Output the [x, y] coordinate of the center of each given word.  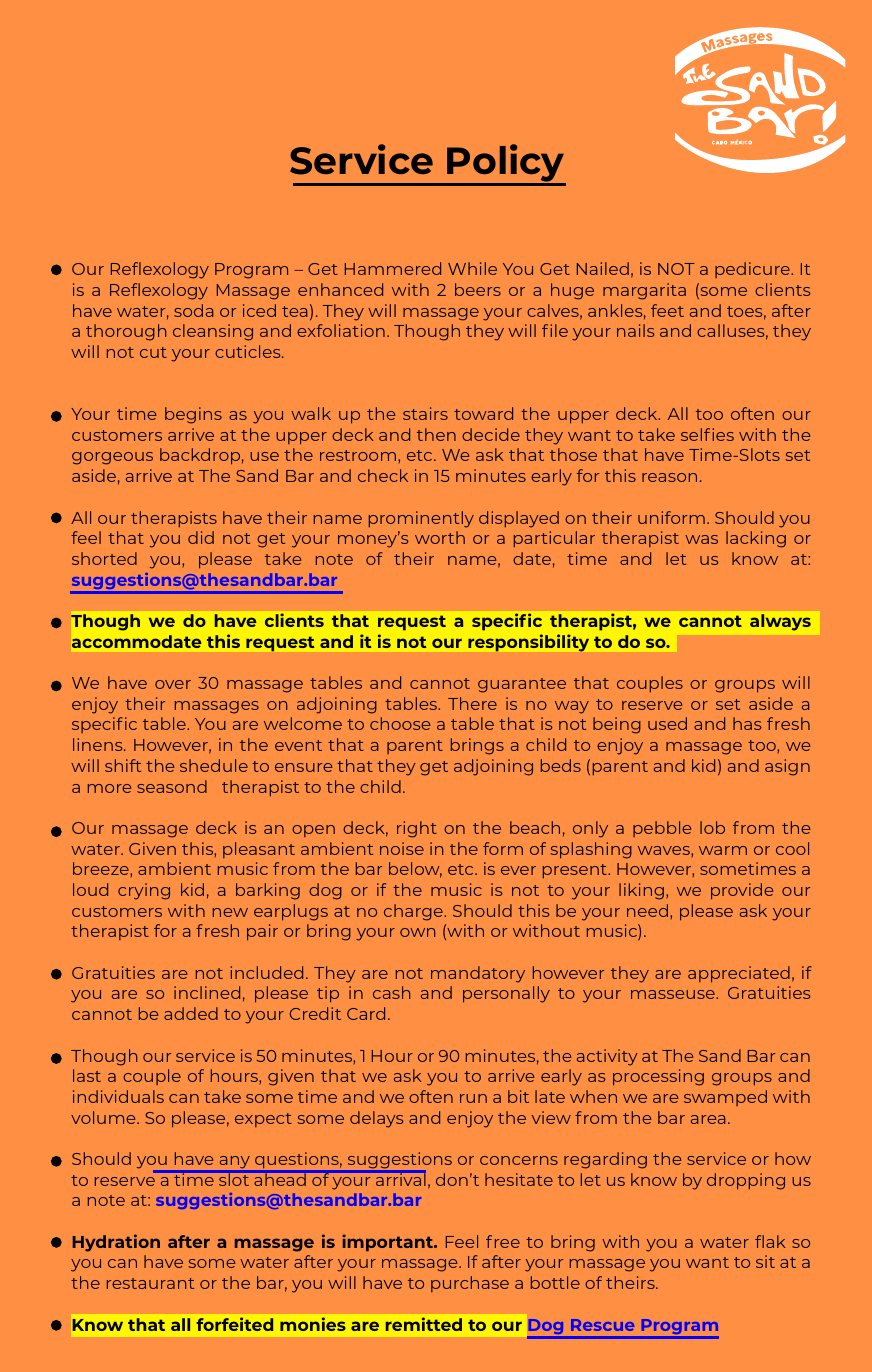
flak [770, 1241]
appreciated [739, 974]
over [173, 684]
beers [478, 289]
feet [667, 310]
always [780, 622]
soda [194, 310]
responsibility [528, 643]
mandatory [478, 974]
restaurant [150, 1283]
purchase [470, 1284]
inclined [207, 992]
